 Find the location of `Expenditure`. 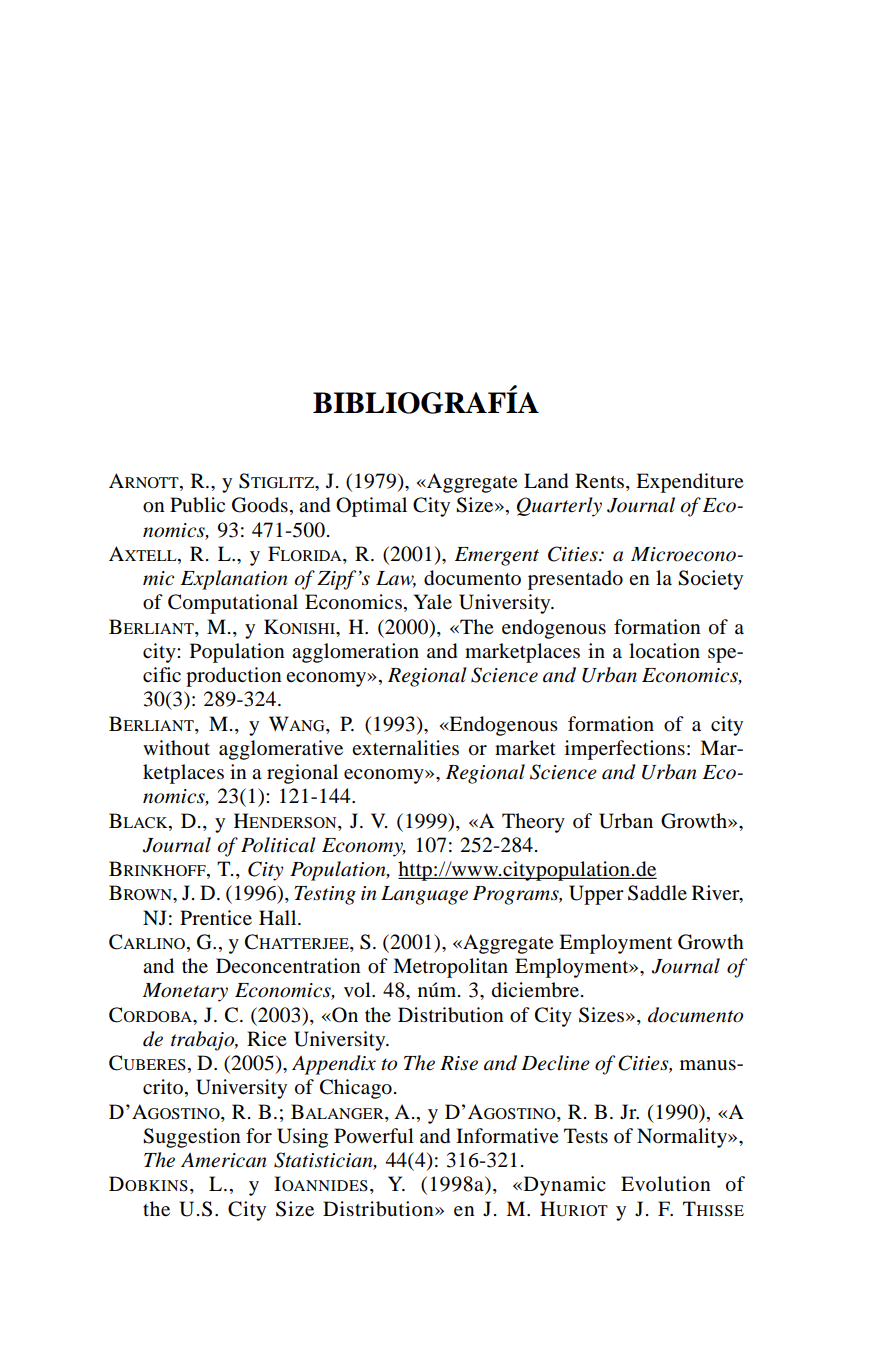

Expenditure is located at coordinates (690, 483).
